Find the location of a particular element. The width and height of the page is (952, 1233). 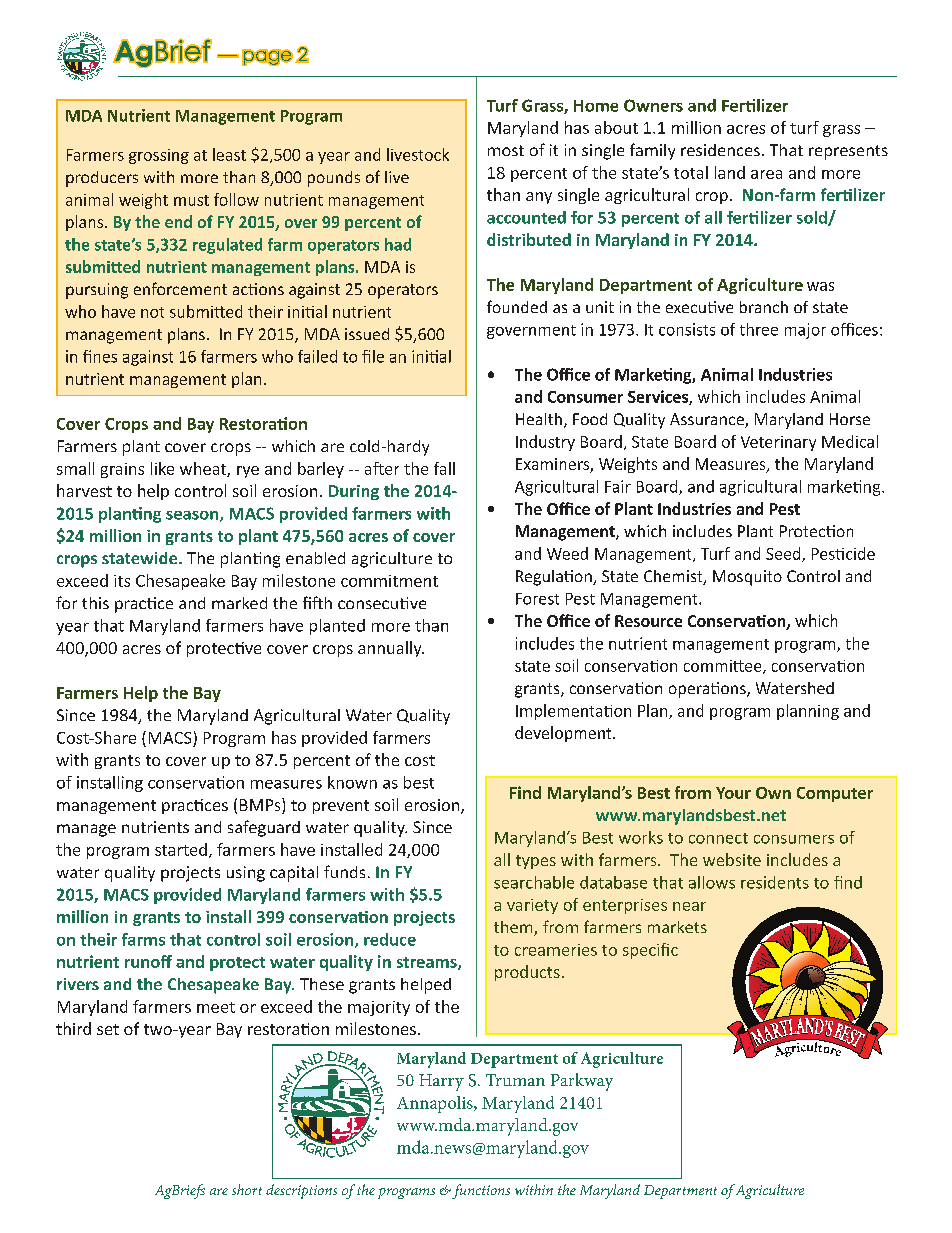

grossing is located at coordinates (159, 156).
